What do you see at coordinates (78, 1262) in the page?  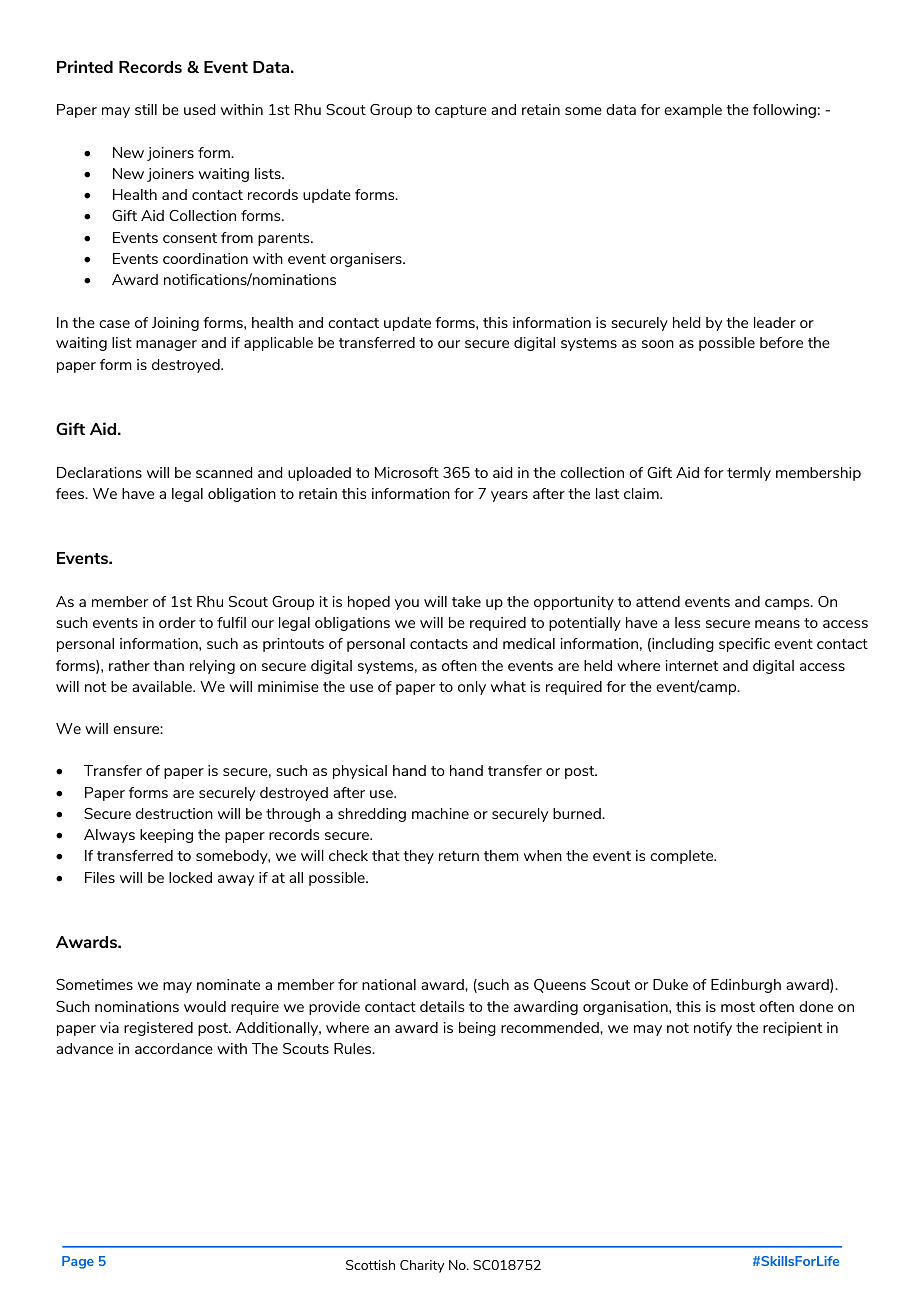 I see `Page` at bounding box center [78, 1262].
